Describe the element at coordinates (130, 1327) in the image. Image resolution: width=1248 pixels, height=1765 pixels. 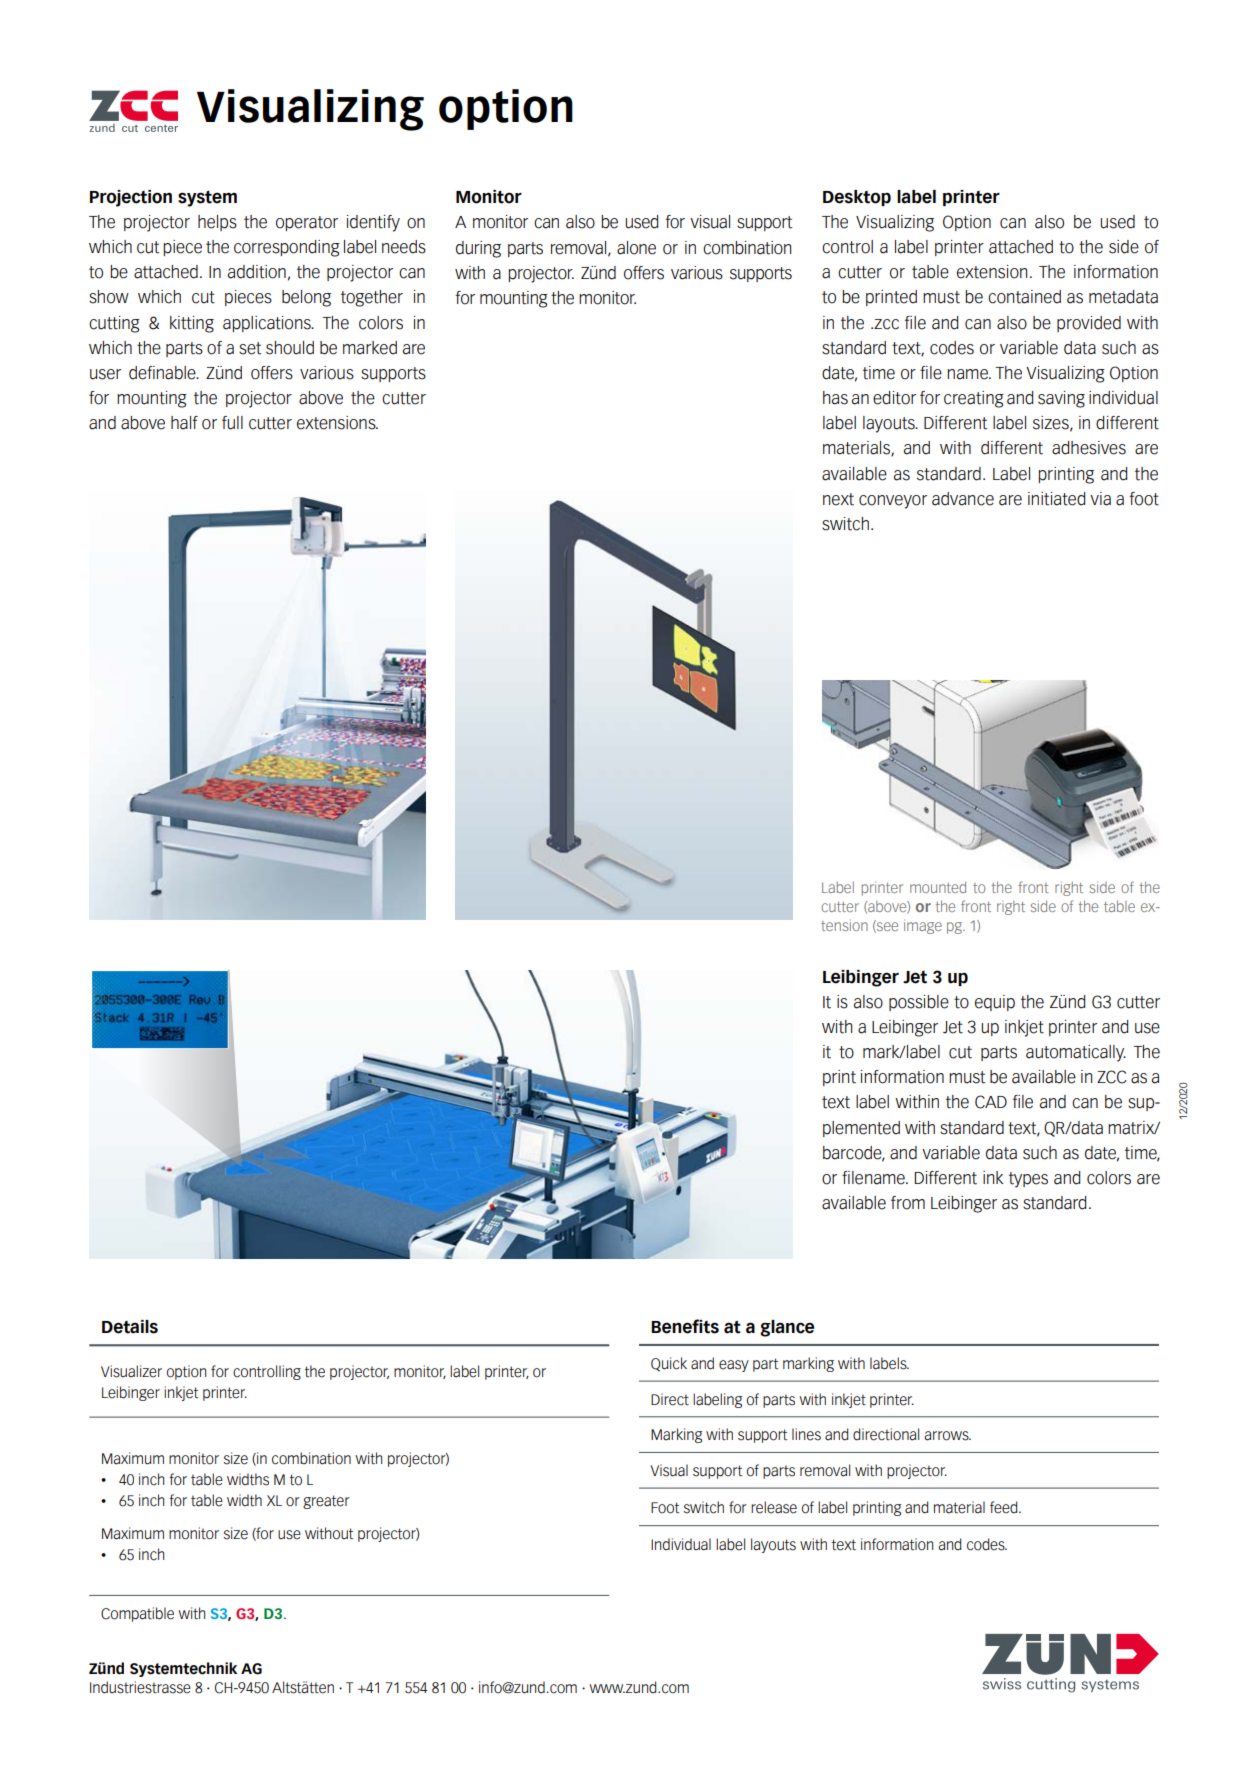
I see `Details` at that location.
